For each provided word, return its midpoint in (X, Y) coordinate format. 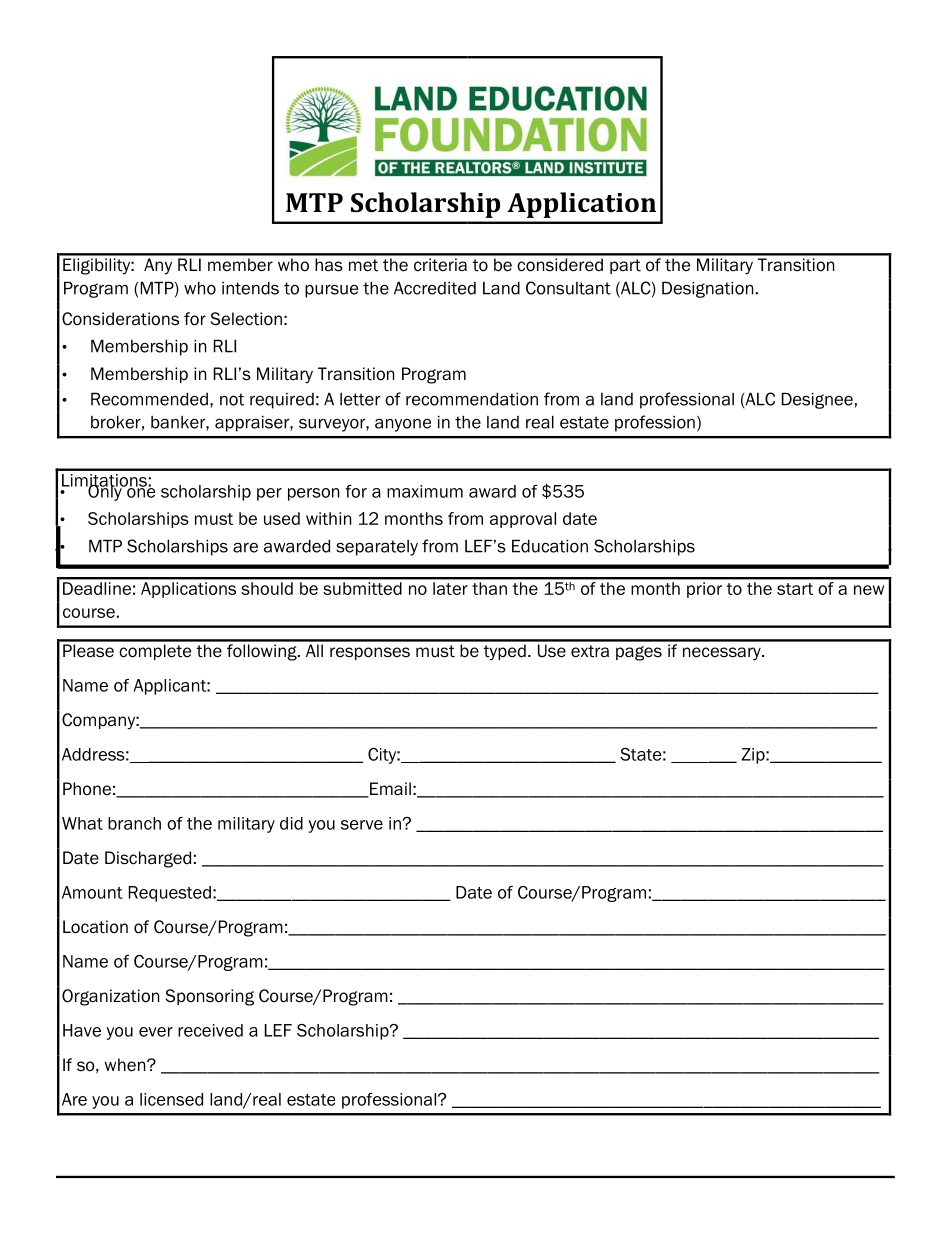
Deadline (97, 588)
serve (362, 825)
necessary (723, 654)
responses (370, 653)
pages (639, 653)
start (795, 589)
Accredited (435, 288)
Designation (707, 289)
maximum (425, 491)
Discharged (148, 859)
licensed (171, 1099)
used (282, 518)
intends (250, 288)
